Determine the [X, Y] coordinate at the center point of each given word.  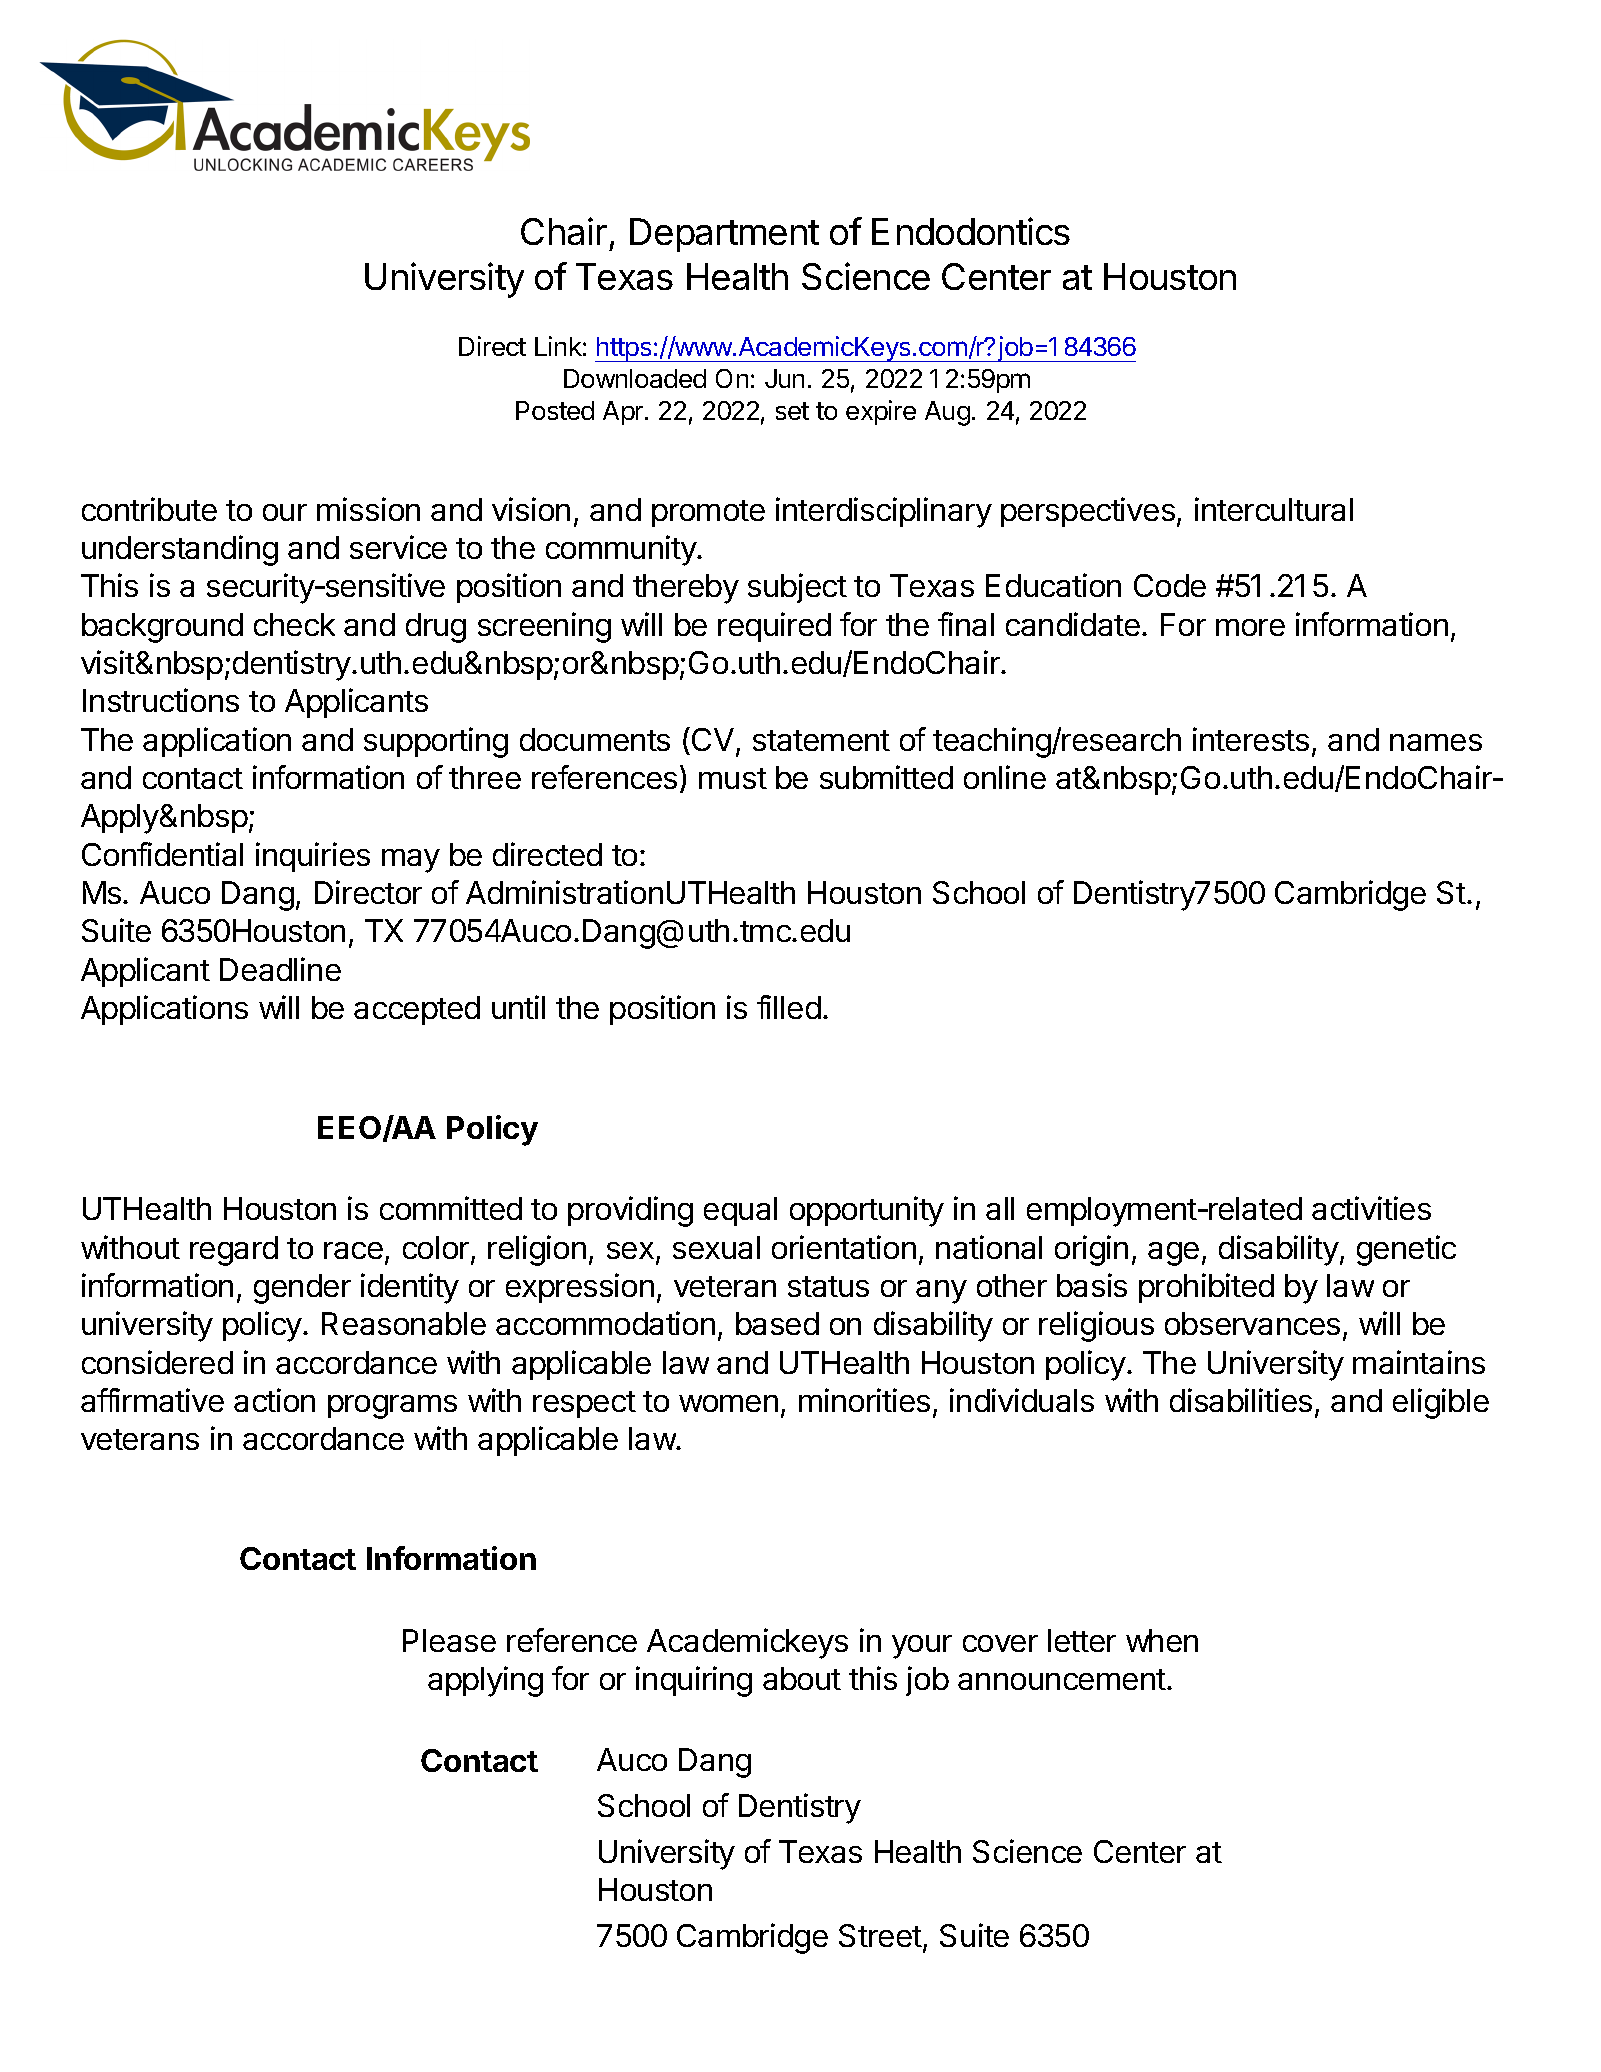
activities [1371, 1208]
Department [724, 235]
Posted [555, 410]
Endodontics [971, 231]
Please [449, 1640]
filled [789, 1007]
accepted [417, 1010]
